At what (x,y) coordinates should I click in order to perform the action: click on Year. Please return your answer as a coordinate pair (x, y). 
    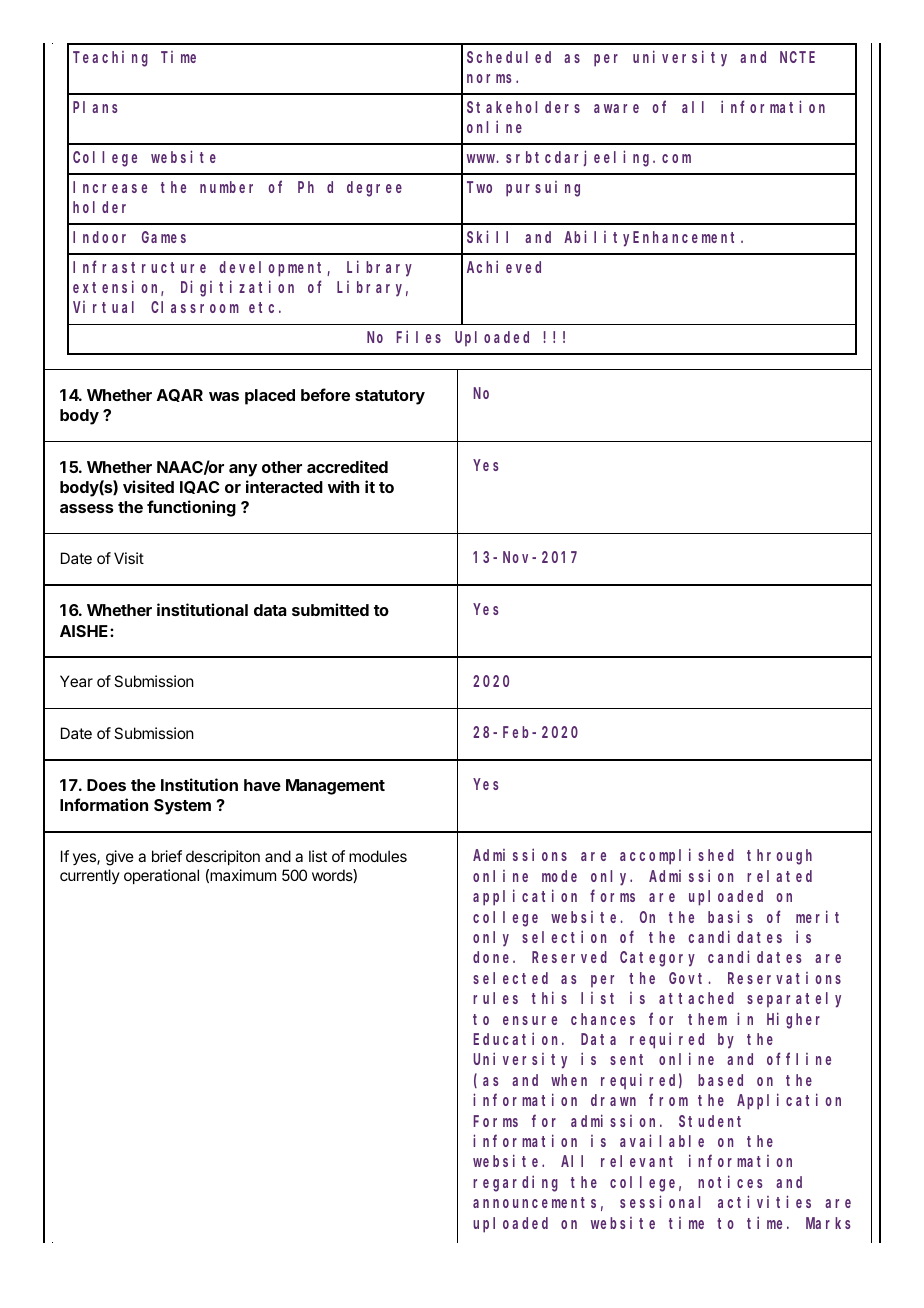
    Looking at the image, I should click on (76, 681).
